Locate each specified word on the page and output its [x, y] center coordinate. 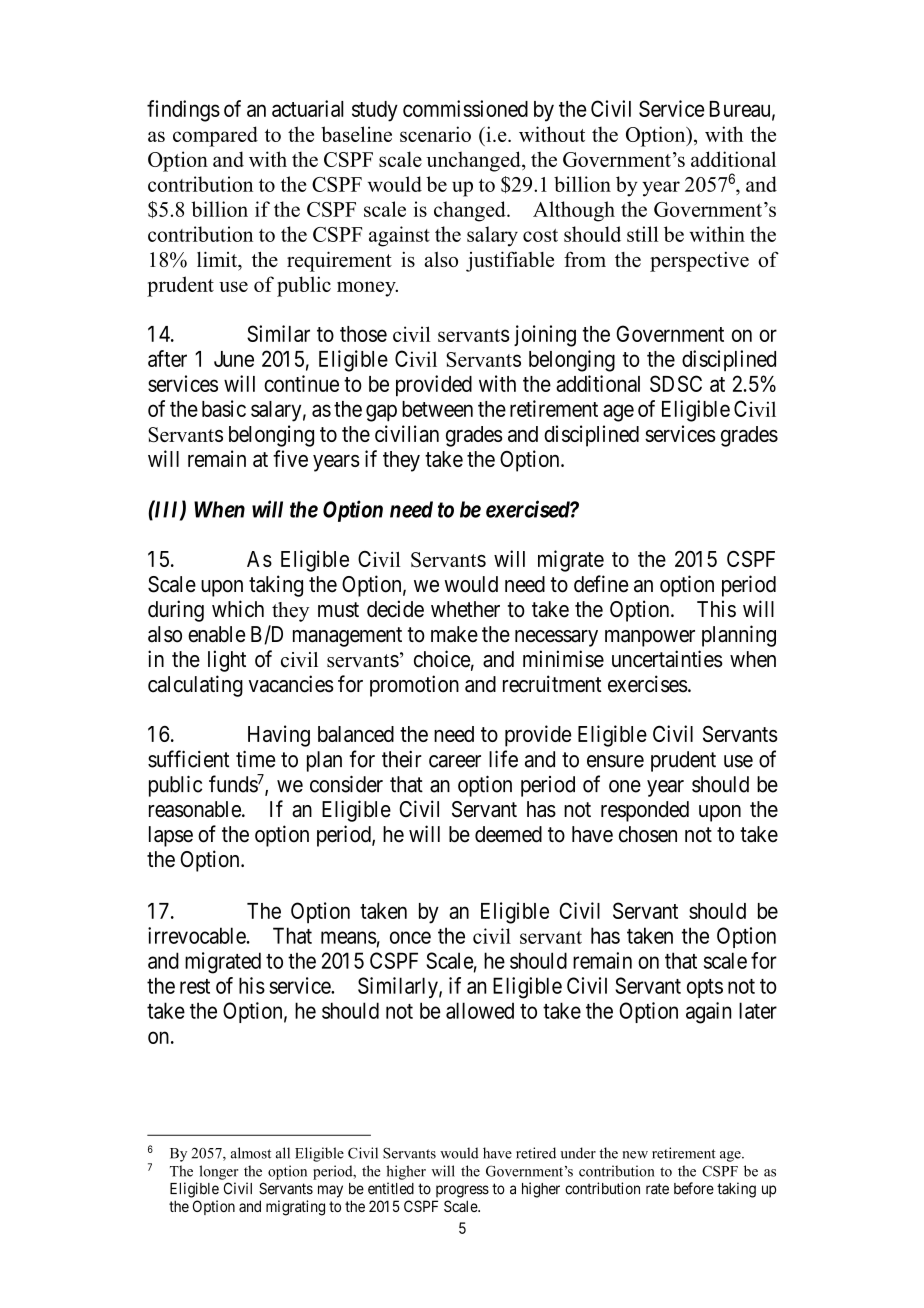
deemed [508, 834]
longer [218, 1172]
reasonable [195, 809]
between [437, 409]
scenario [435, 134]
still [643, 234]
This [716, 609]
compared [215, 136]
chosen [648, 834]
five [290, 458]
